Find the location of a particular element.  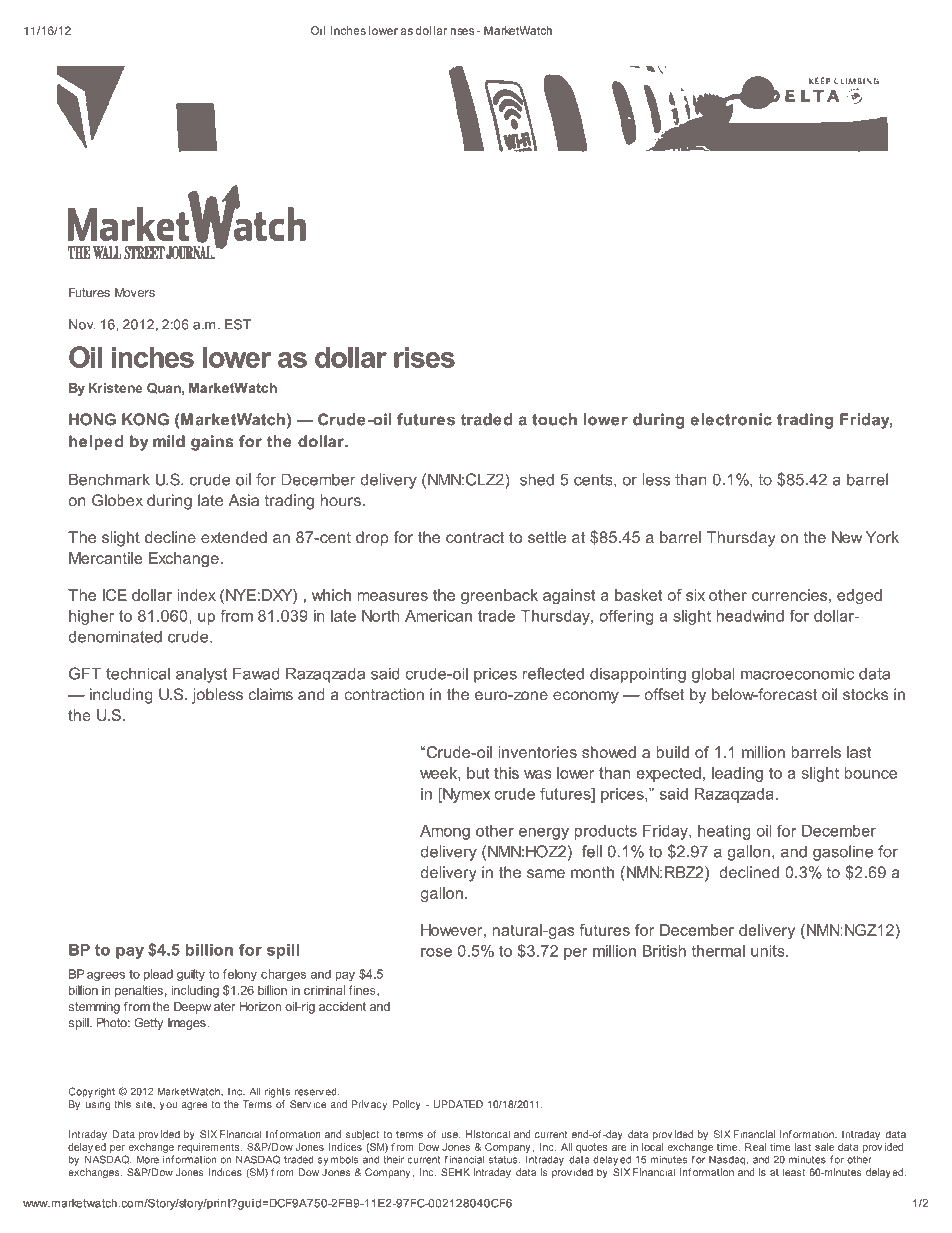

index is located at coordinates (196, 595).
